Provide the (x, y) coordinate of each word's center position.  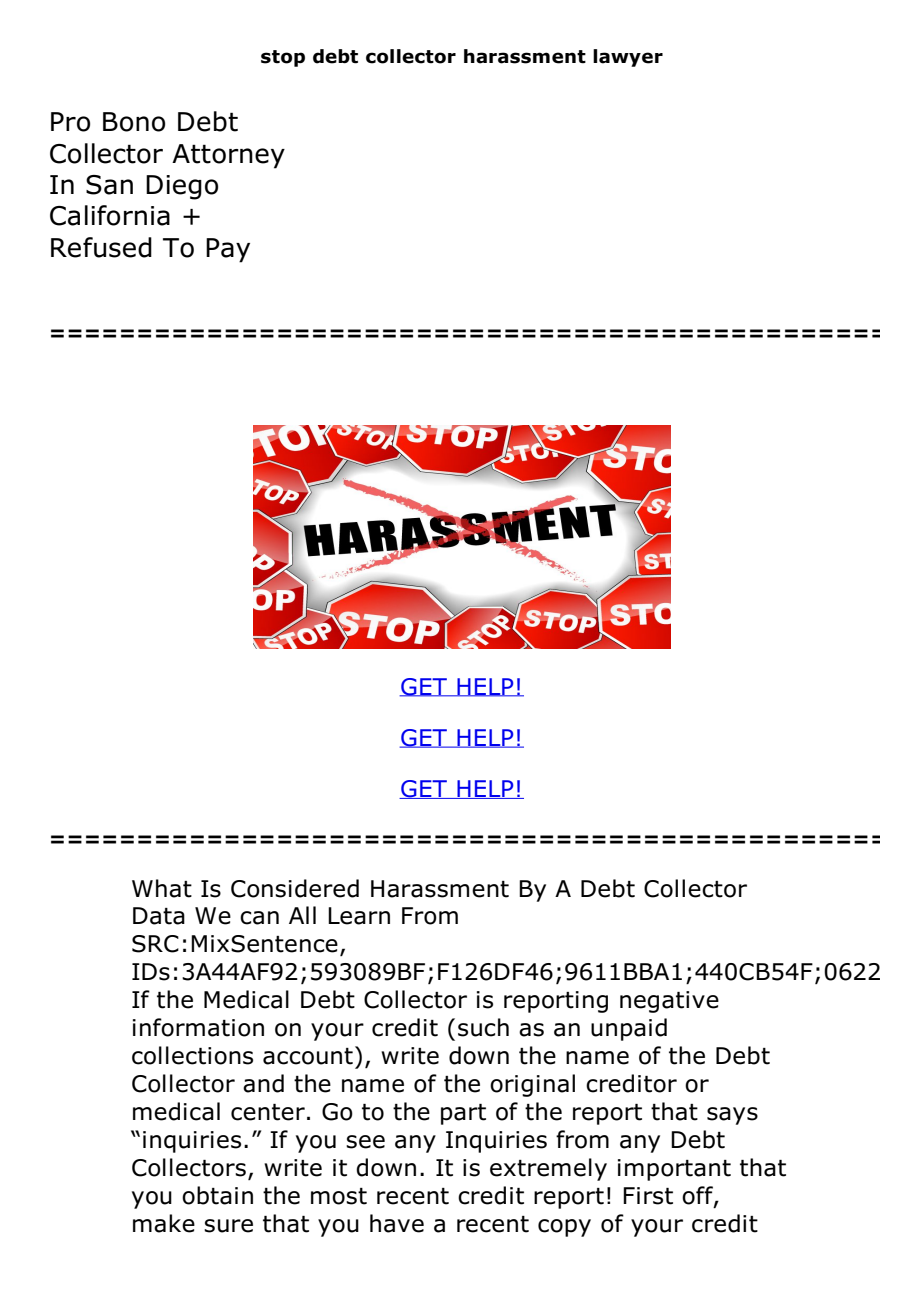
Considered (295, 888)
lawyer (628, 58)
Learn (359, 916)
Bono (134, 122)
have (397, 1223)
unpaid (629, 1029)
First (648, 1196)
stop (283, 58)
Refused (101, 247)
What (162, 888)
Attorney (228, 156)
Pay (228, 250)
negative (669, 1002)
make (164, 1223)
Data (159, 916)
